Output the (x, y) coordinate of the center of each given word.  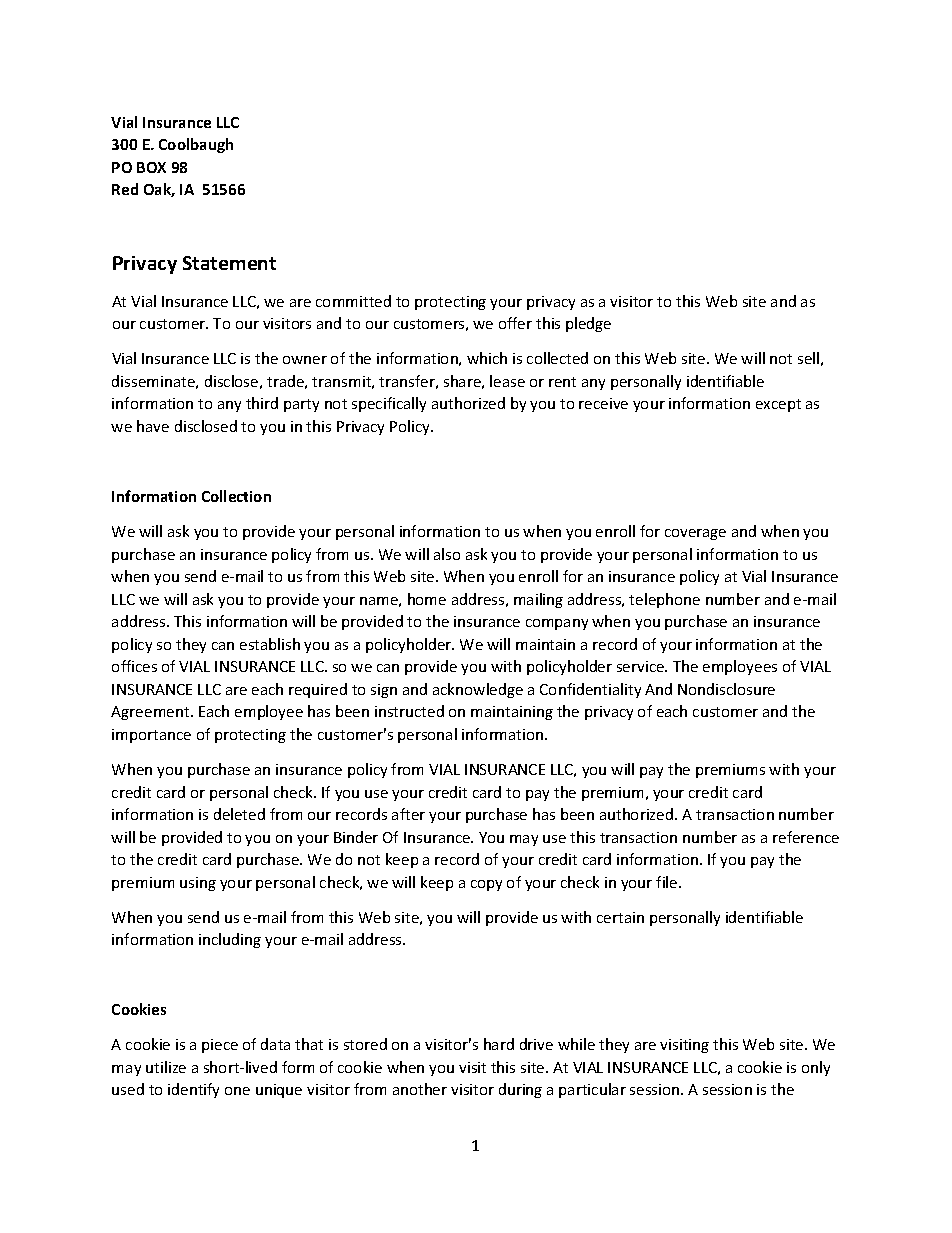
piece (220, 1046)
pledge (588, 324)
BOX (151, 167)
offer (515, 323)
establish (270, 644)
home (427, 599)
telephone (664, 600)
